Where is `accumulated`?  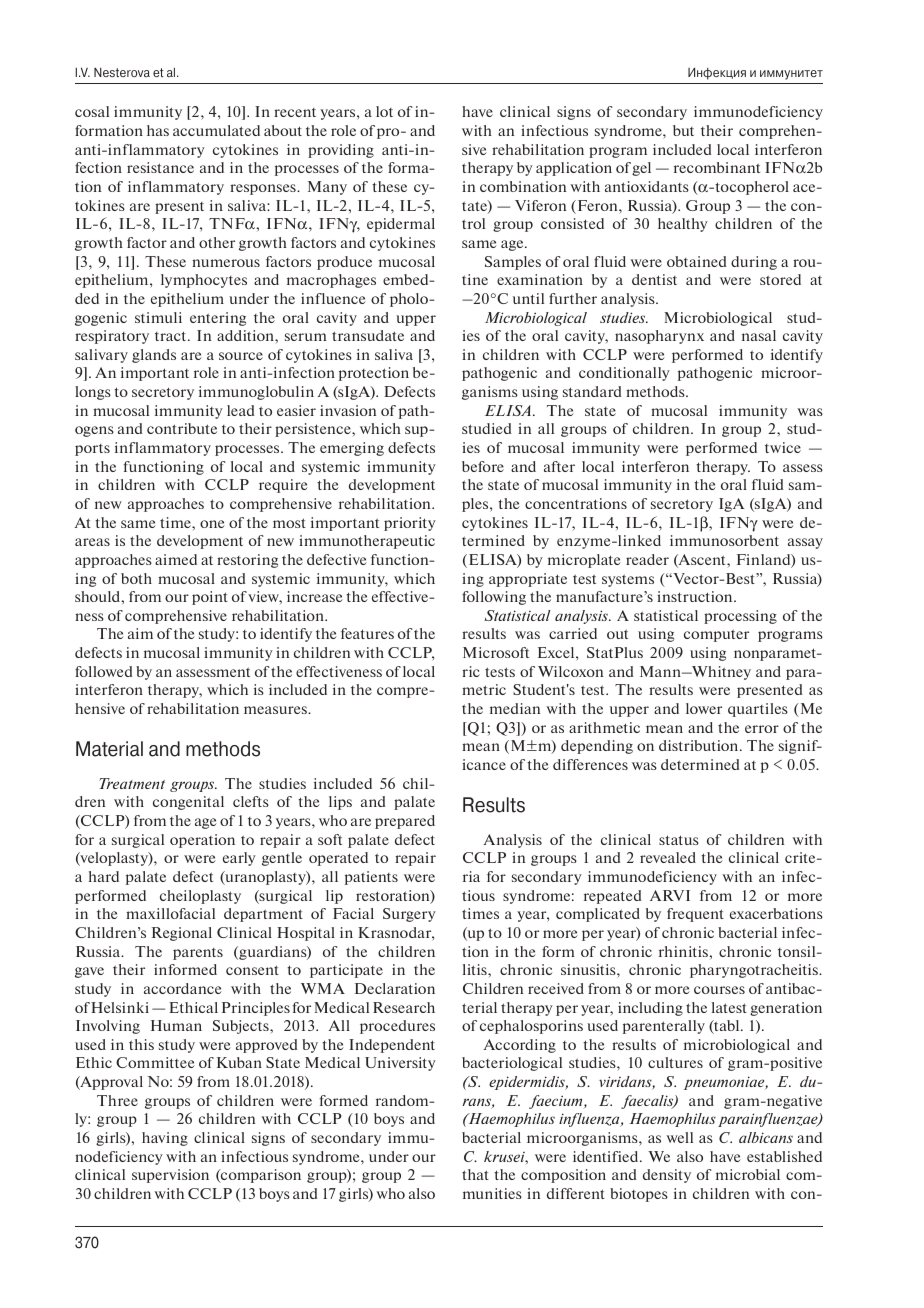
accumulated is located at coordinates (216, 130).
